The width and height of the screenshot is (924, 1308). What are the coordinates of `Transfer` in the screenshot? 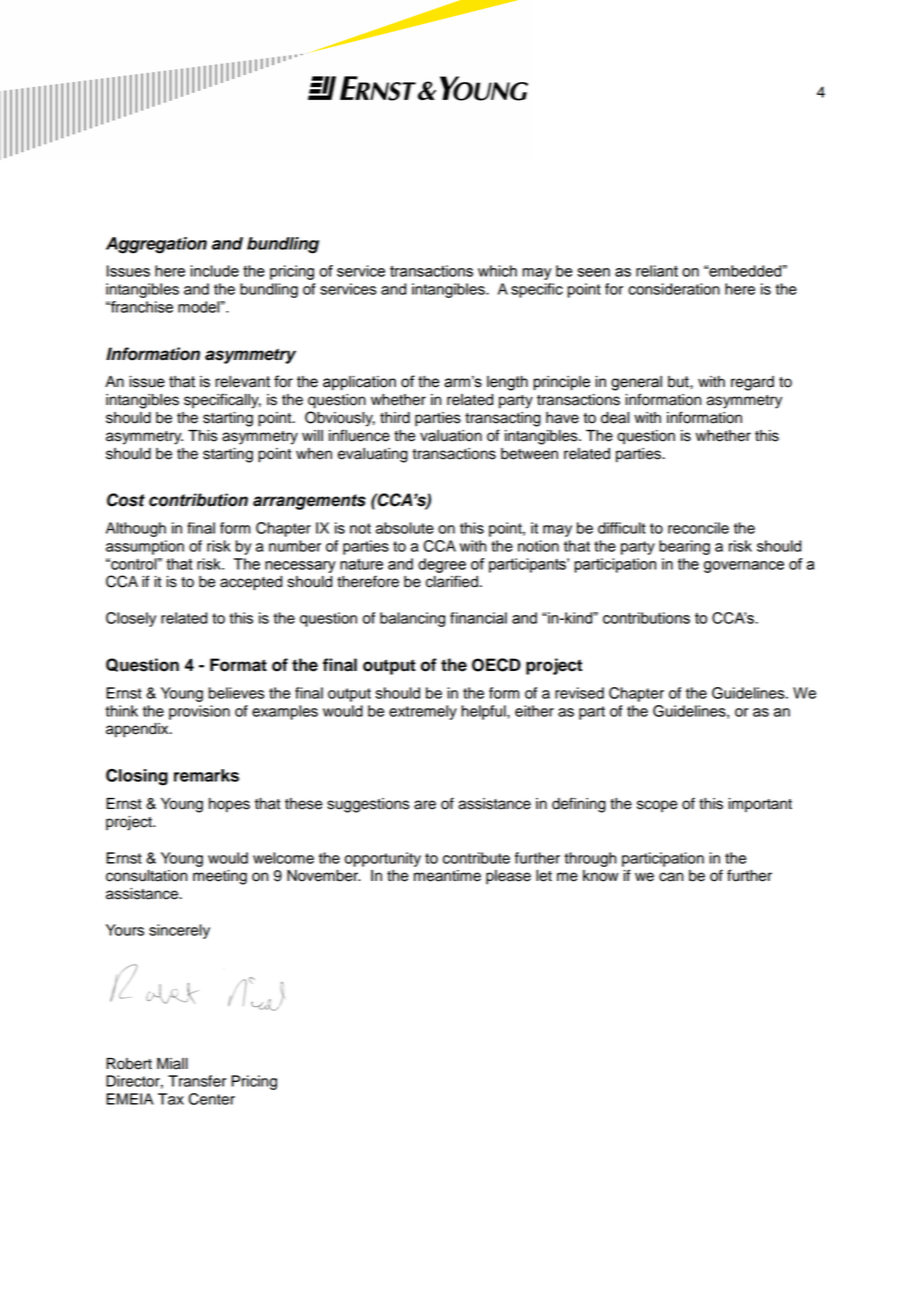 It's located at (197, 1081).
